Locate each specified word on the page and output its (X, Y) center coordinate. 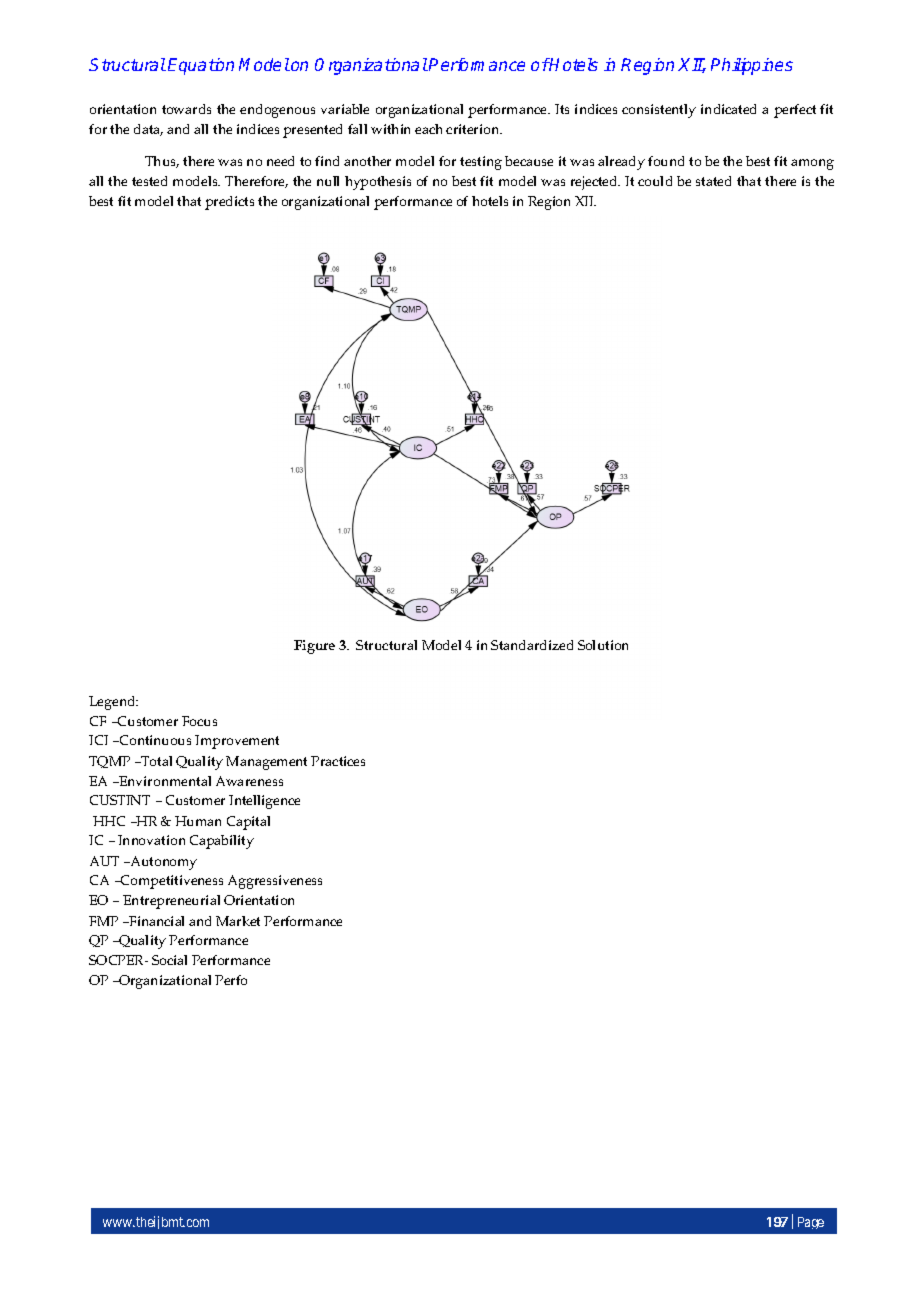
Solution (603, 645)
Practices (338, 761)
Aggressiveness (275, 882)
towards (186, 109)
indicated (728, 109)
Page (811, 1223)
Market (238, 921)
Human (198, 821)
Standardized (532, 645)
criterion (474, 129)
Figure (314, 647)
